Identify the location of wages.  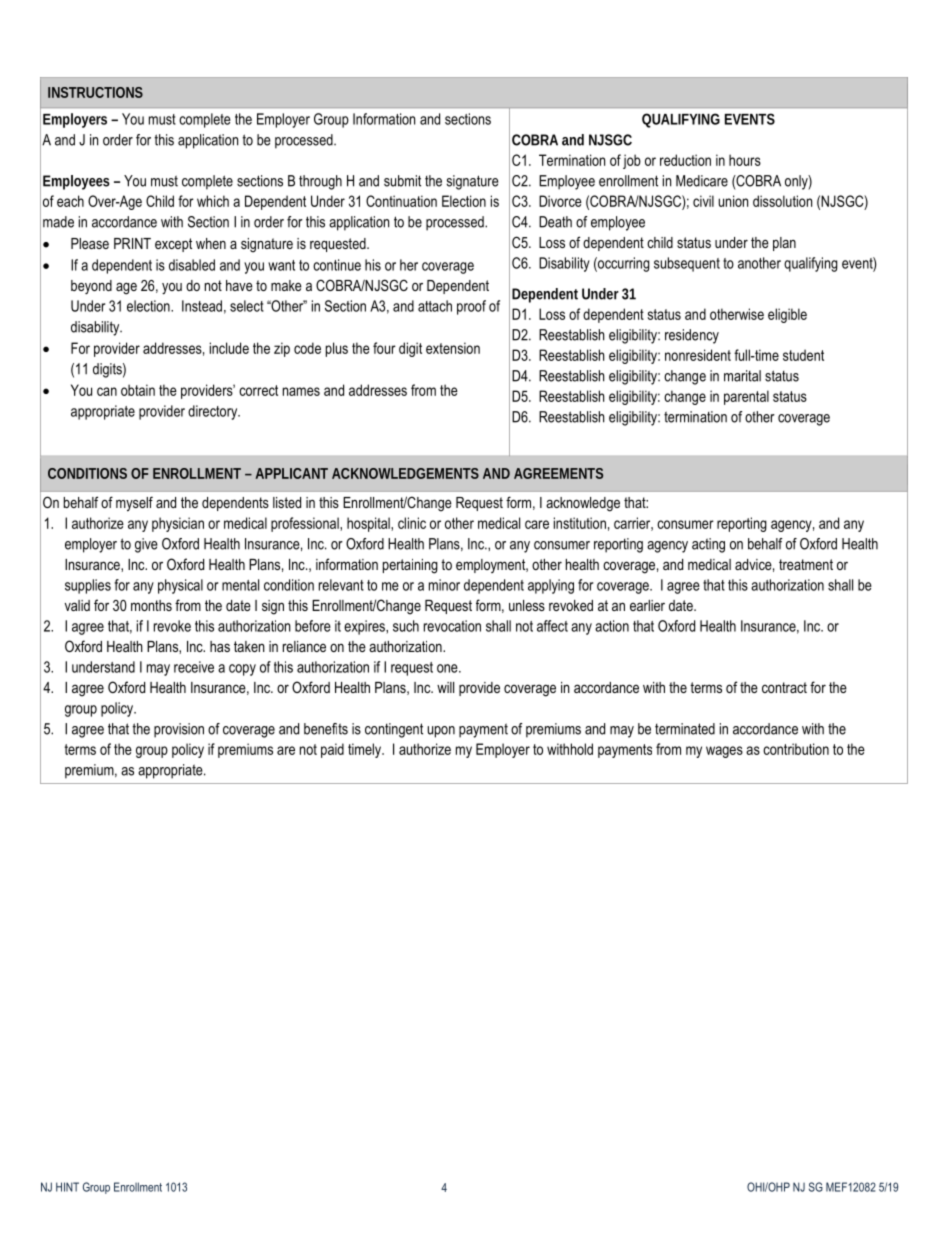
(724, 752).
